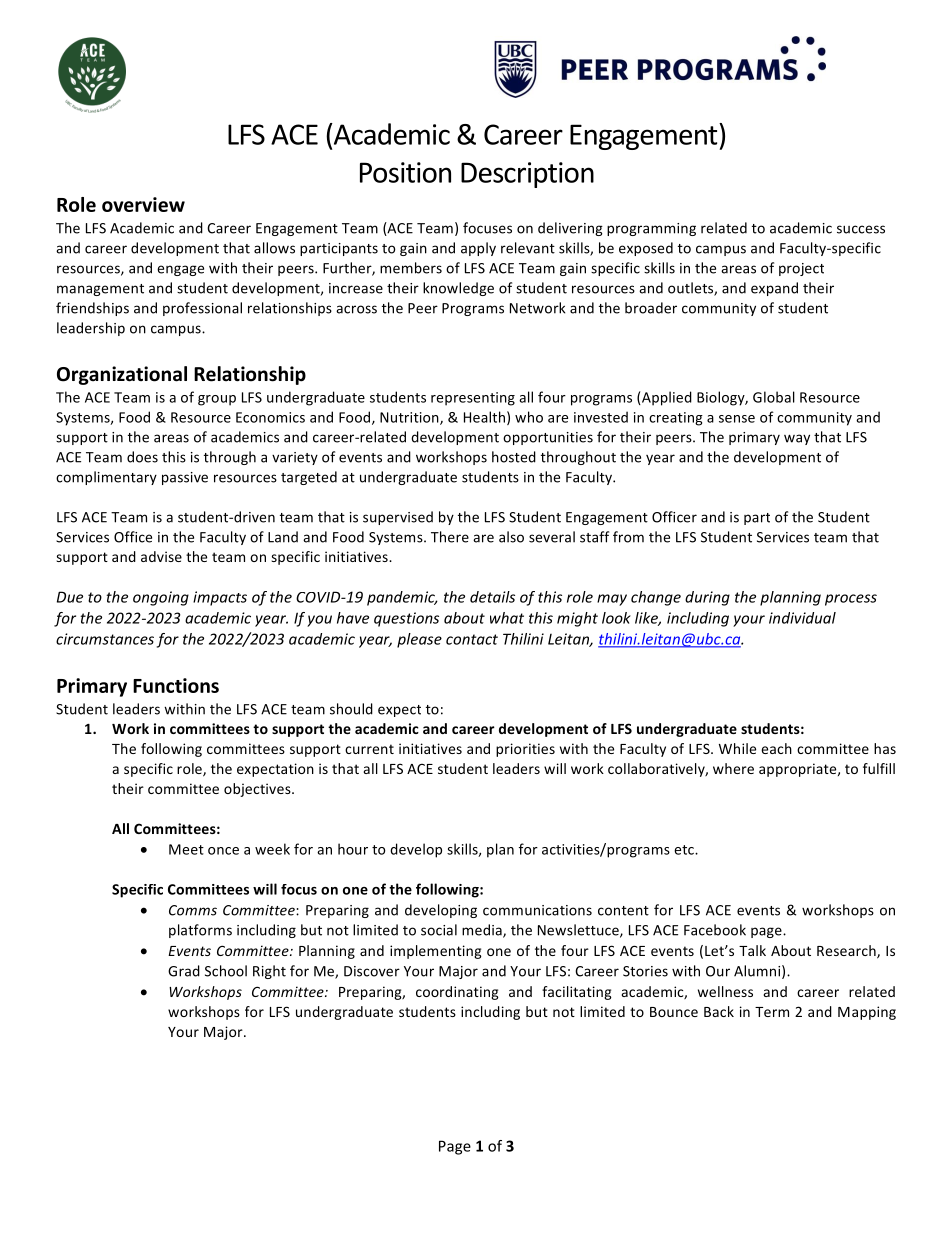 The height and width of the screenshot is (1233, 952). What do you see at coordinates (802, 618) in the screenshot?
I see `individual` at bounding box center [802, 618].
